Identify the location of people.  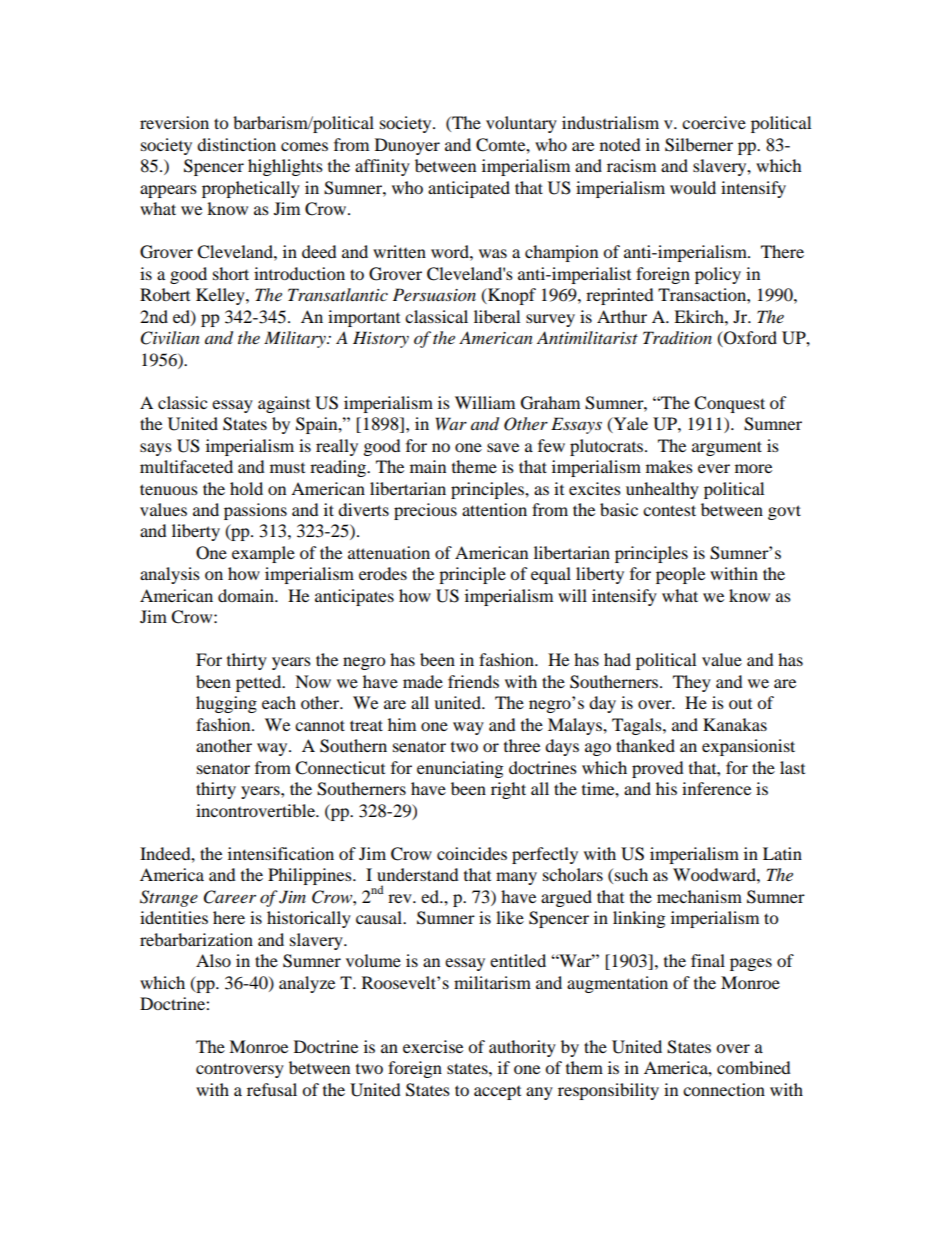
(680, 575).
